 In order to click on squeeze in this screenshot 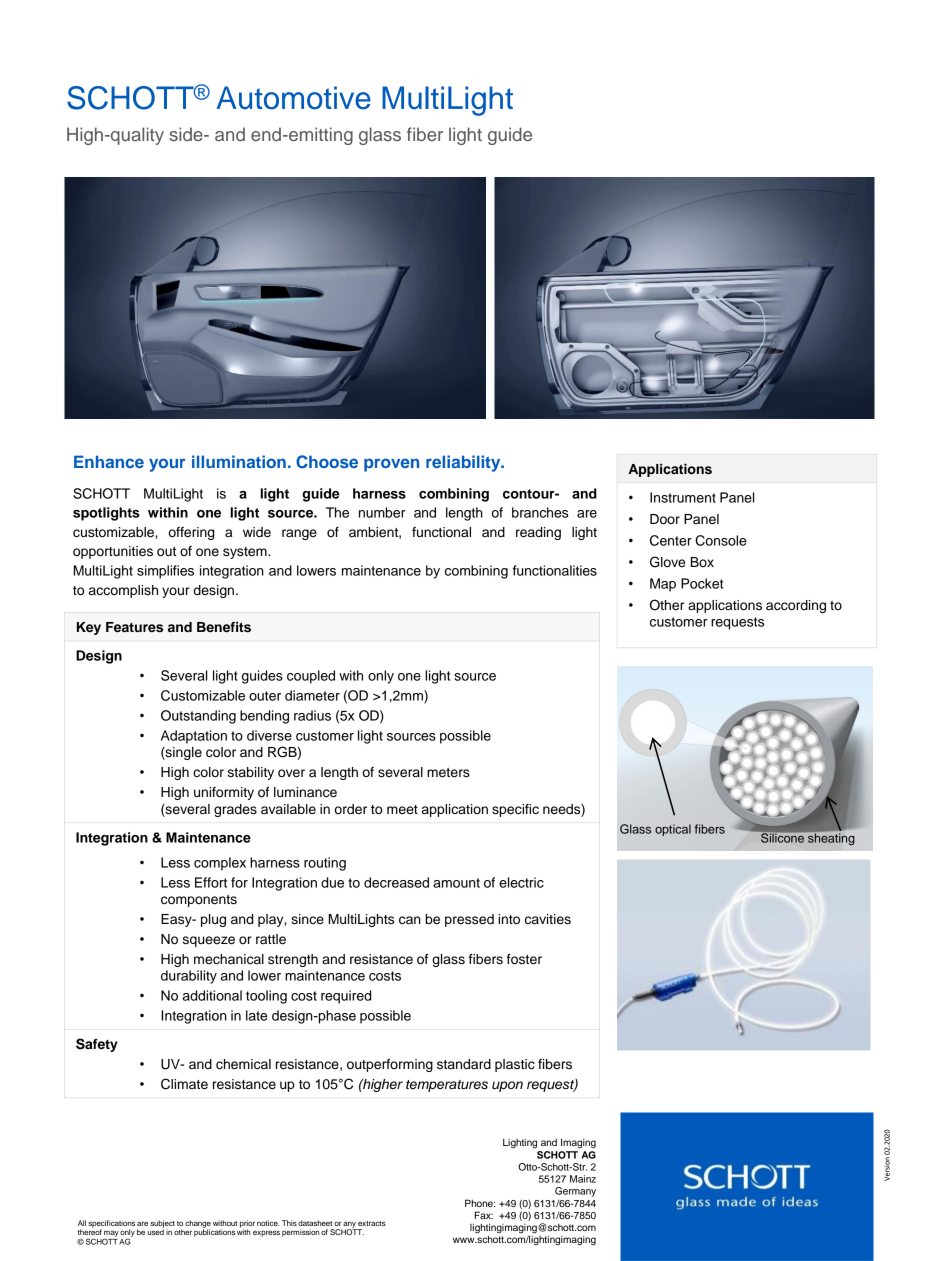, I will do `click(209, 941)`.
